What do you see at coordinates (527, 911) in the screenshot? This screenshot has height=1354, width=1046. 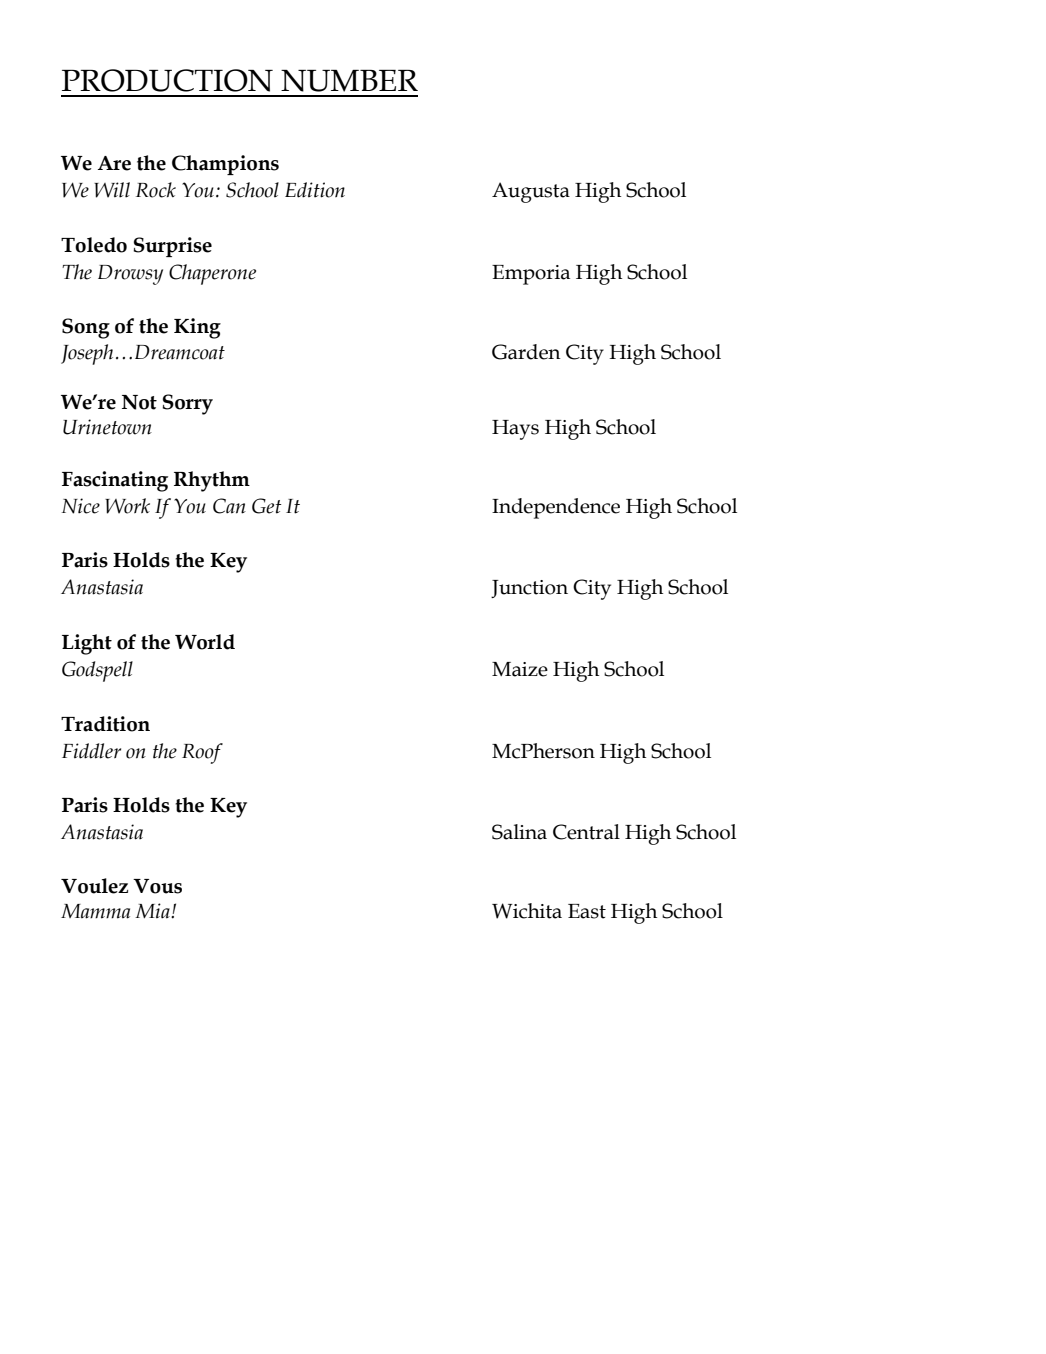 I see `Wichita` at bounding box center [527, 911].
